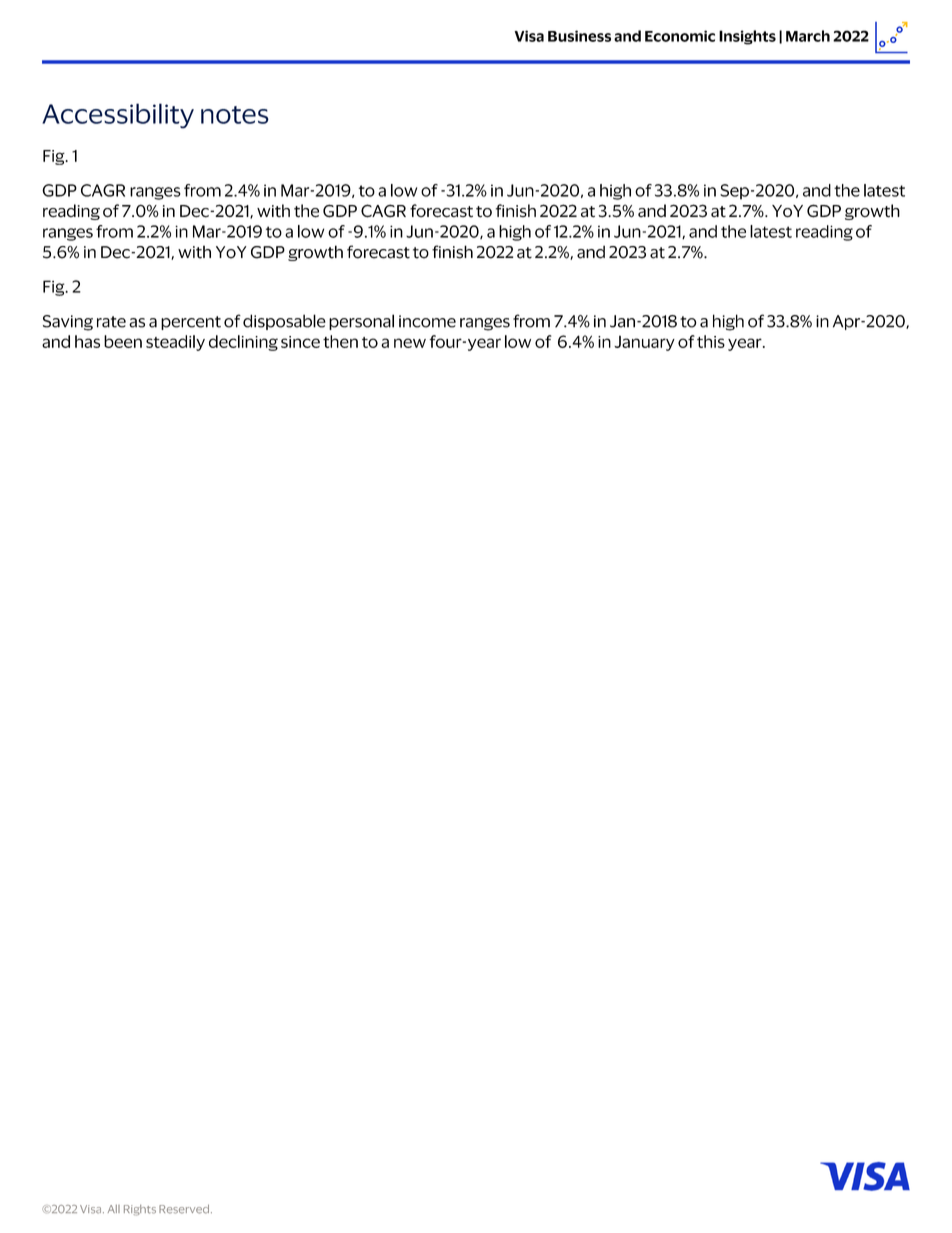 Image resolution: width=952 pixels, height=1233 pixels. What do you see at coordinates (184, 1209) in the screenshot?
I see `Reserved` at bounding box center [184, 1209].
